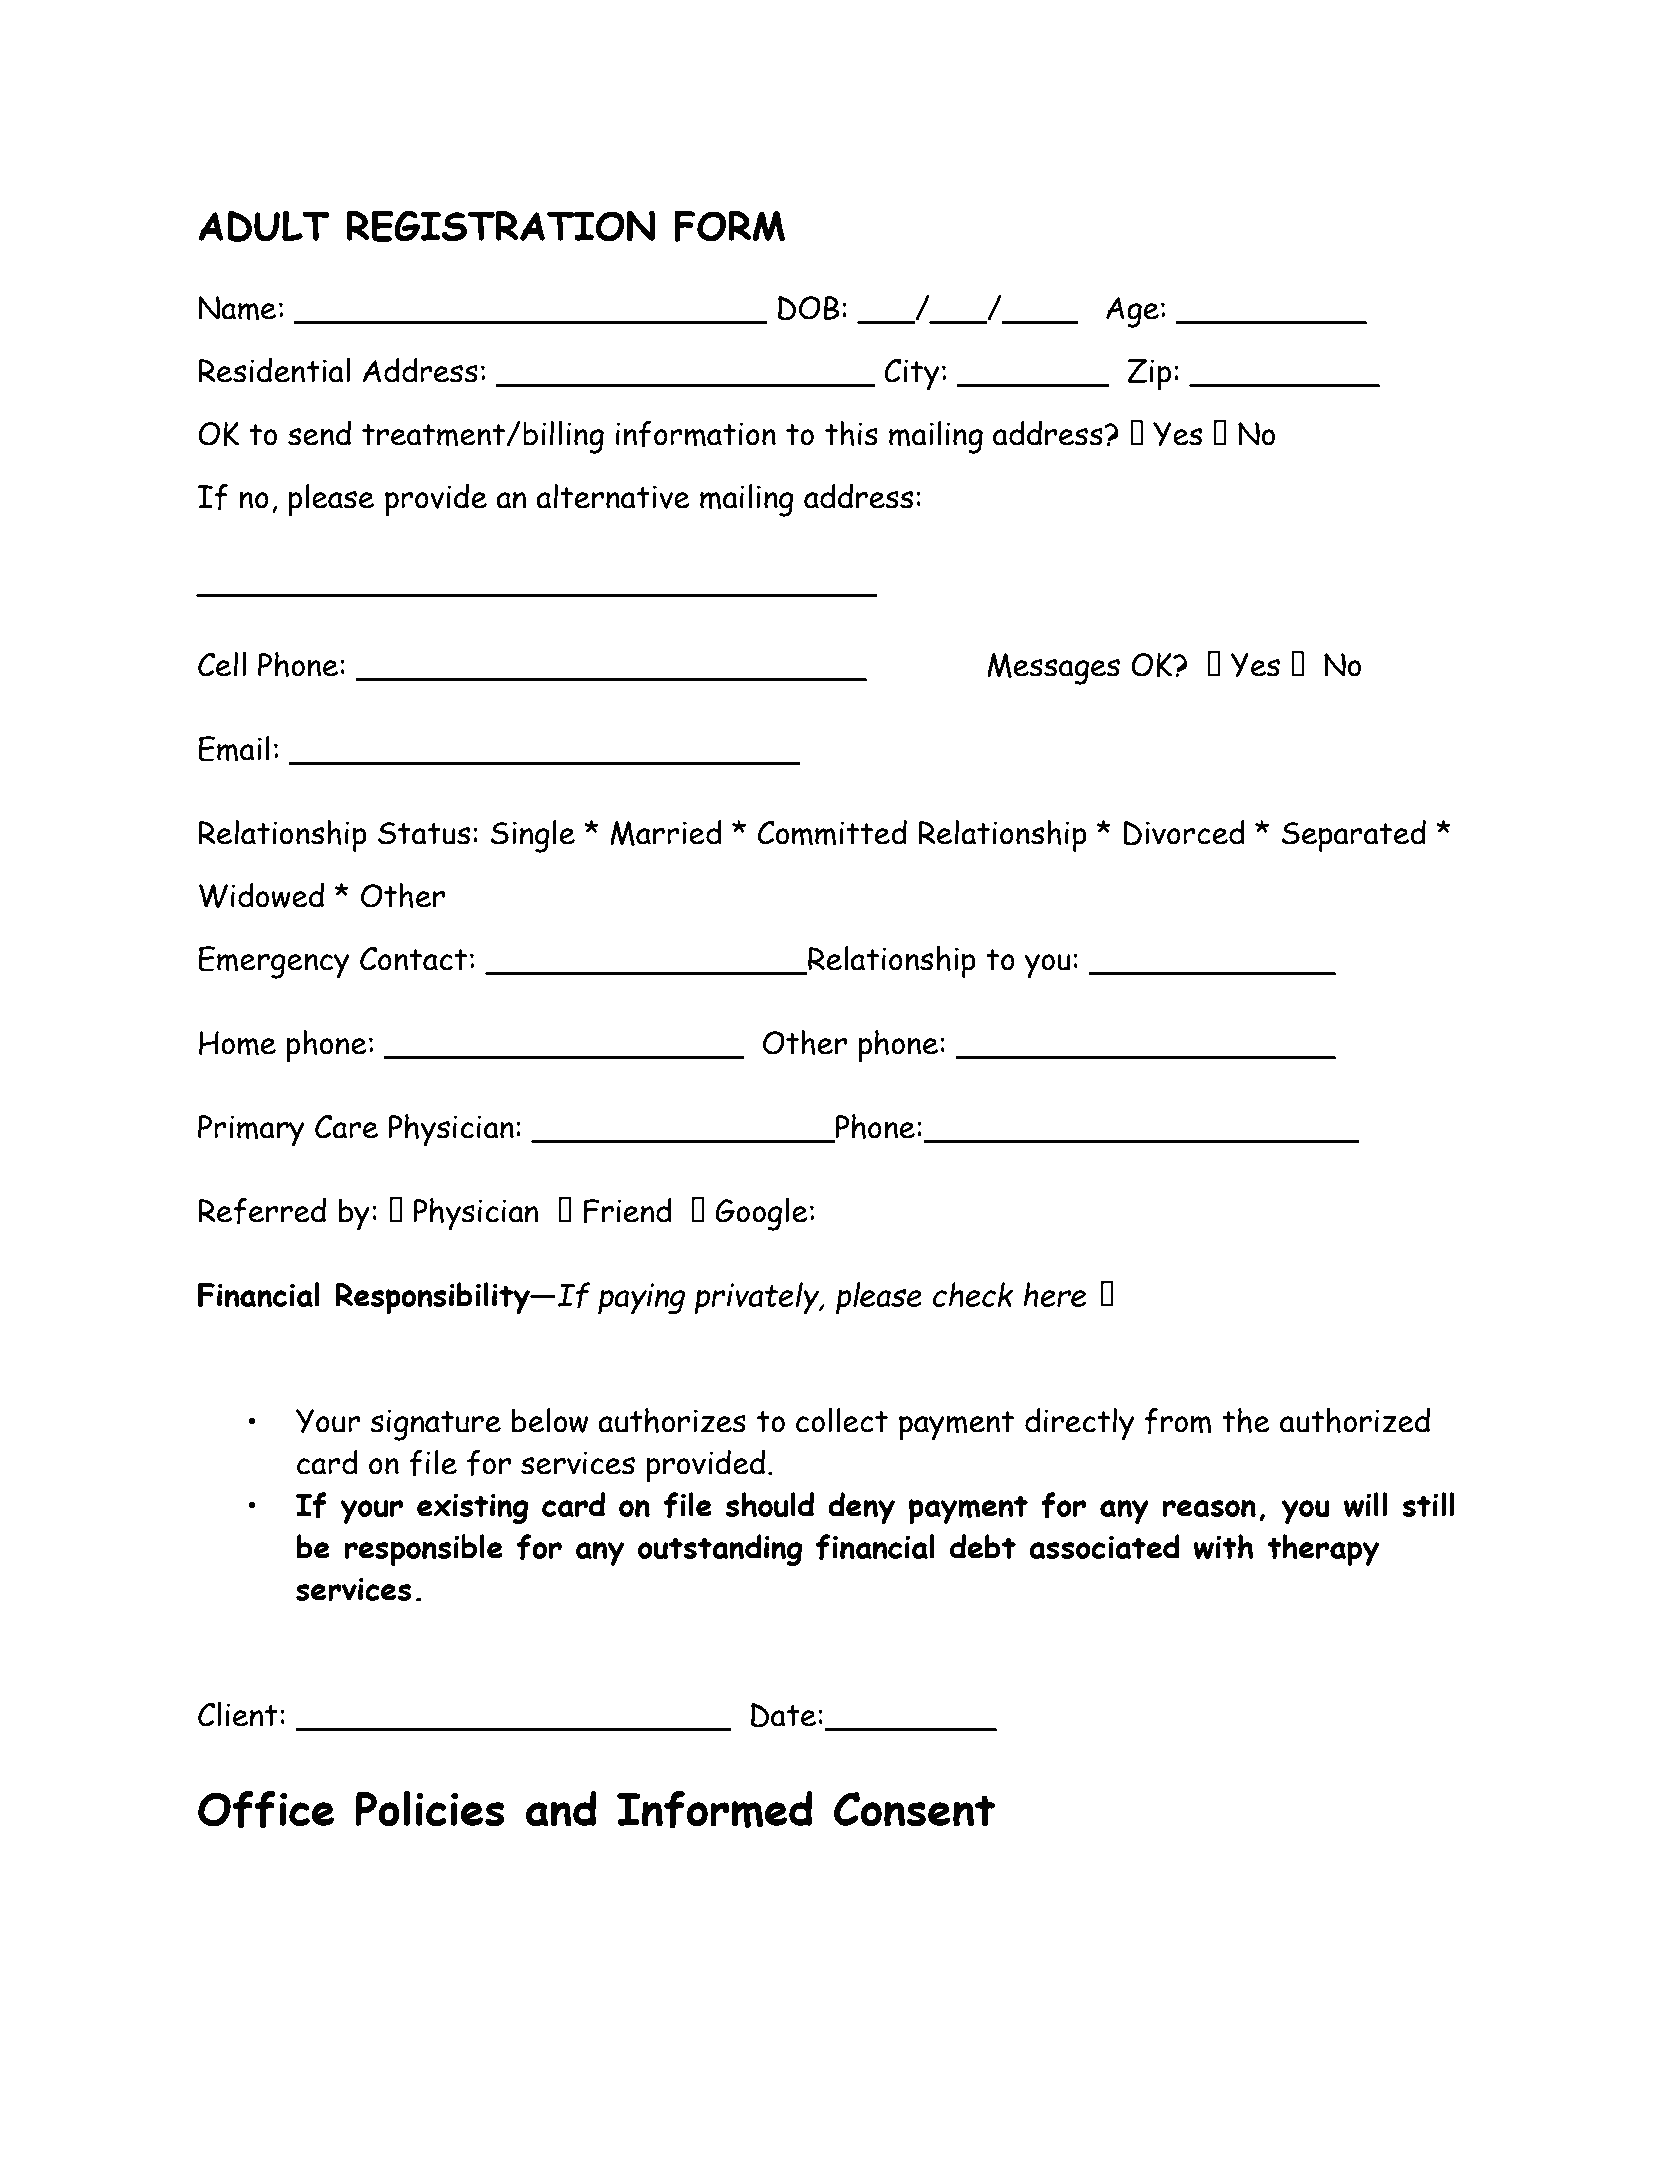 The width and height of the image is (1676, 2169). Describe the element at coordinates (1184, 833) in the image. I see `Divorced` at that location.
